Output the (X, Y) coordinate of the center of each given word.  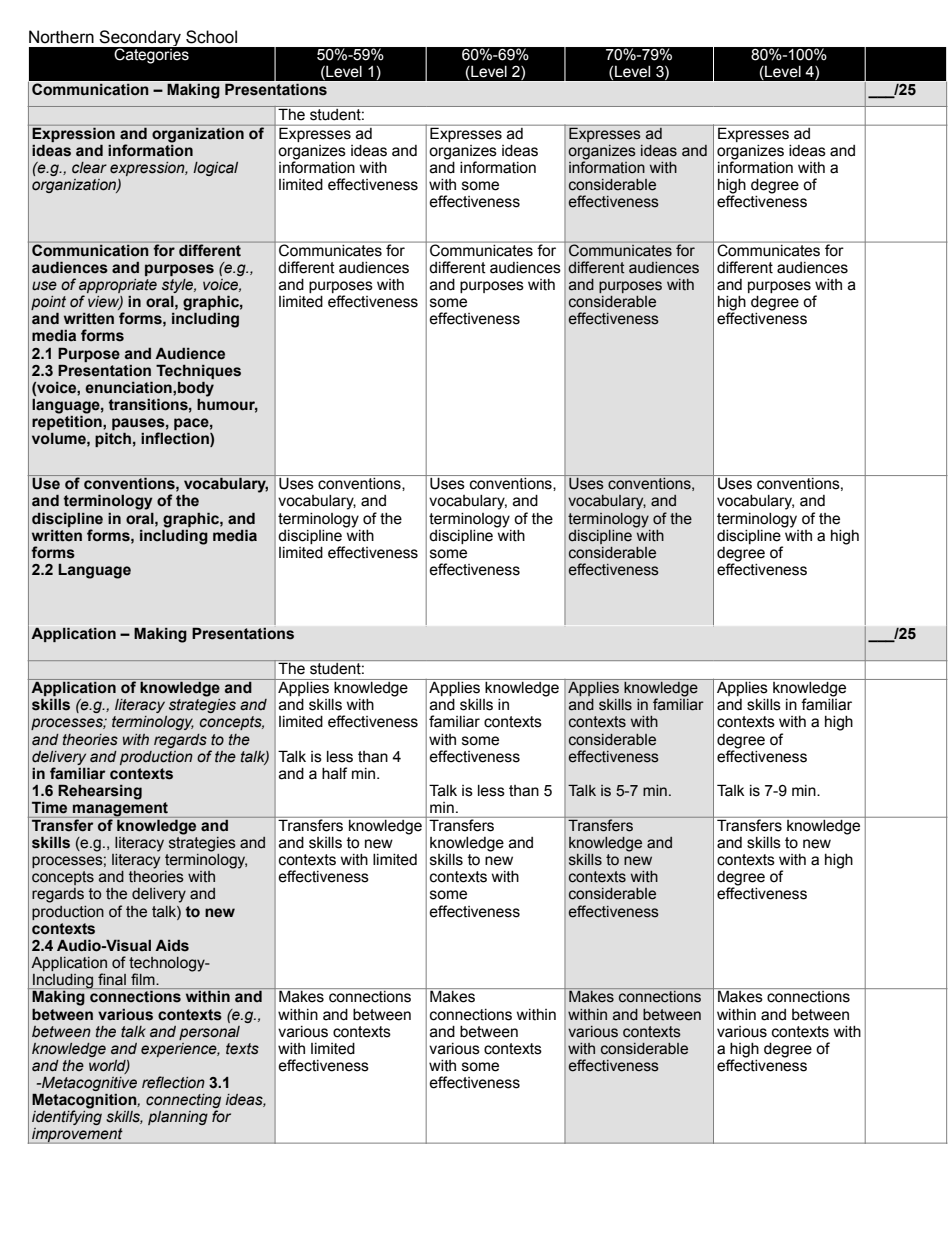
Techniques (198, 371)
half (334, 773)
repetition (68, 421)
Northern (61, 37)
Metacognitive (88, 1085)
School (211, 37)
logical (215, 169)
